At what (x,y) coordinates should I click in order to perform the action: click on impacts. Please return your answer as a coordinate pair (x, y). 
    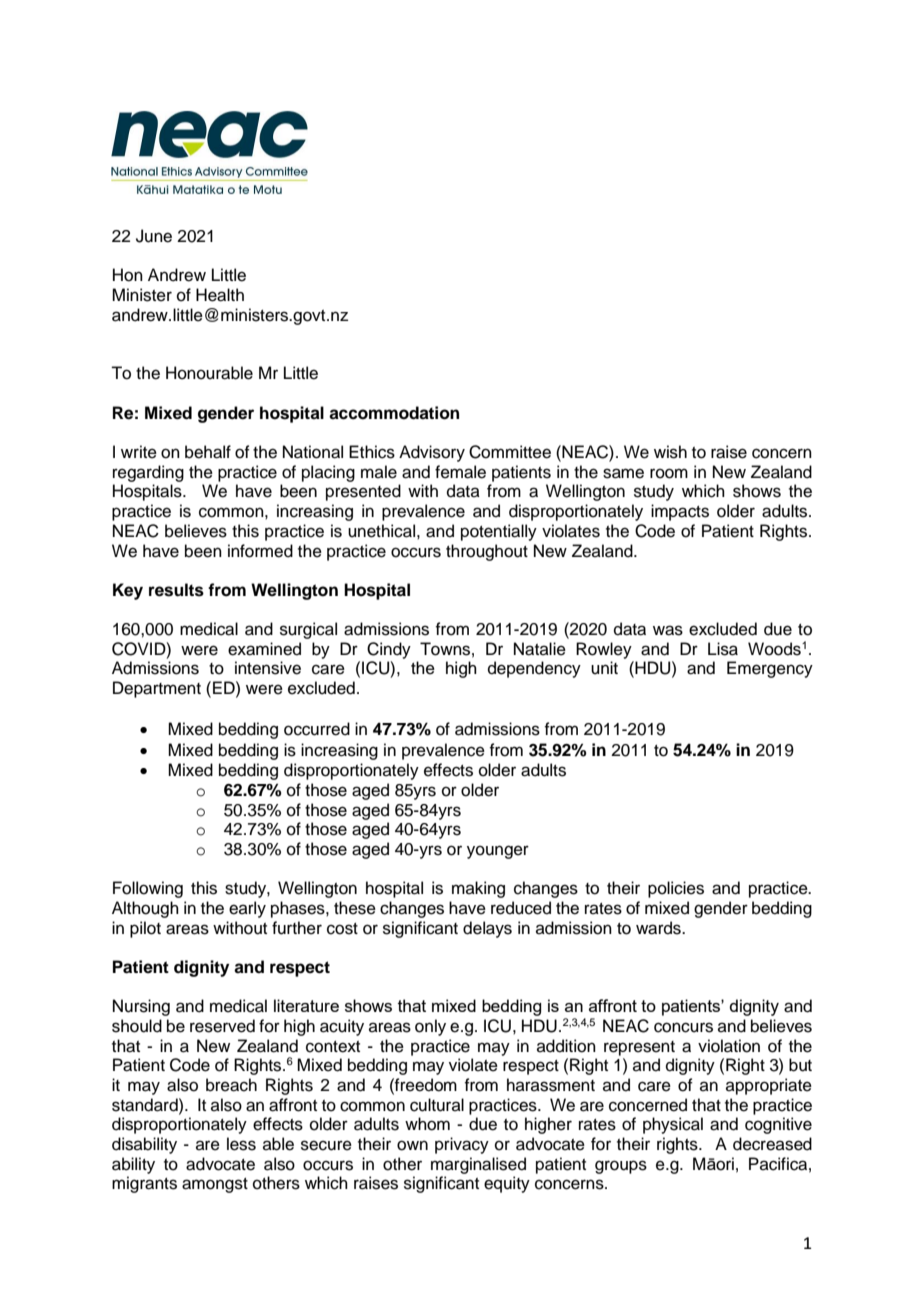
    Looking at the image, I should click on (680, 512).
